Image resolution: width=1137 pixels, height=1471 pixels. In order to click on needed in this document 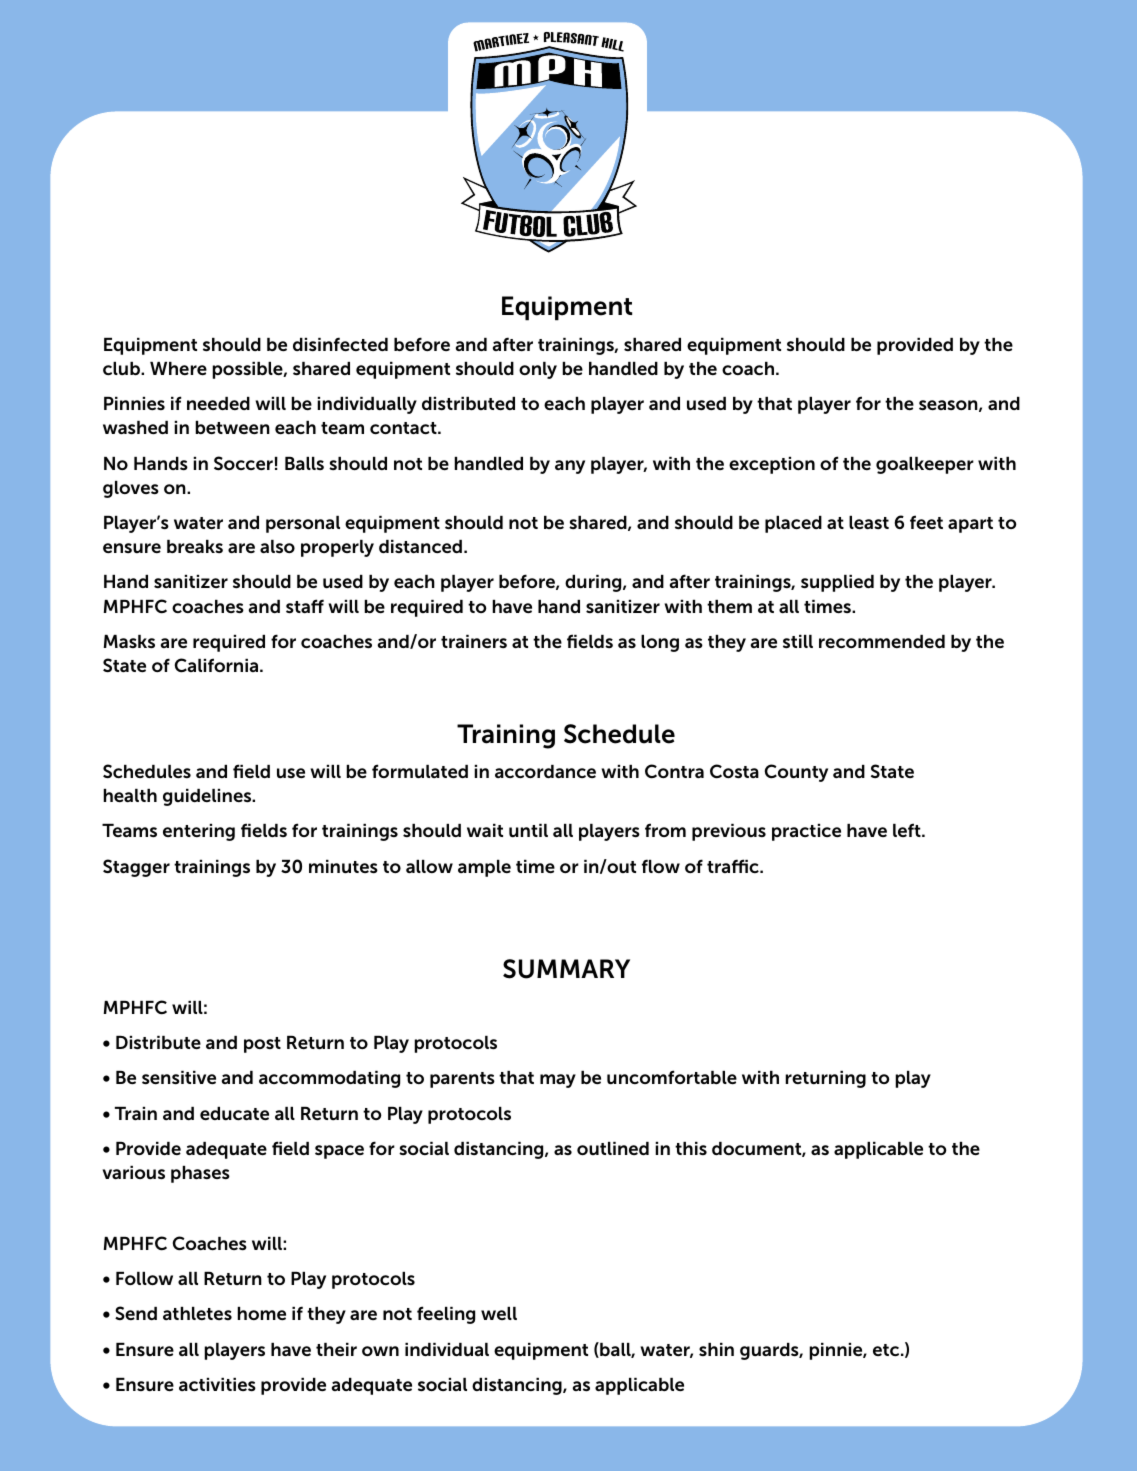, I will do `click(218, 403)`.
